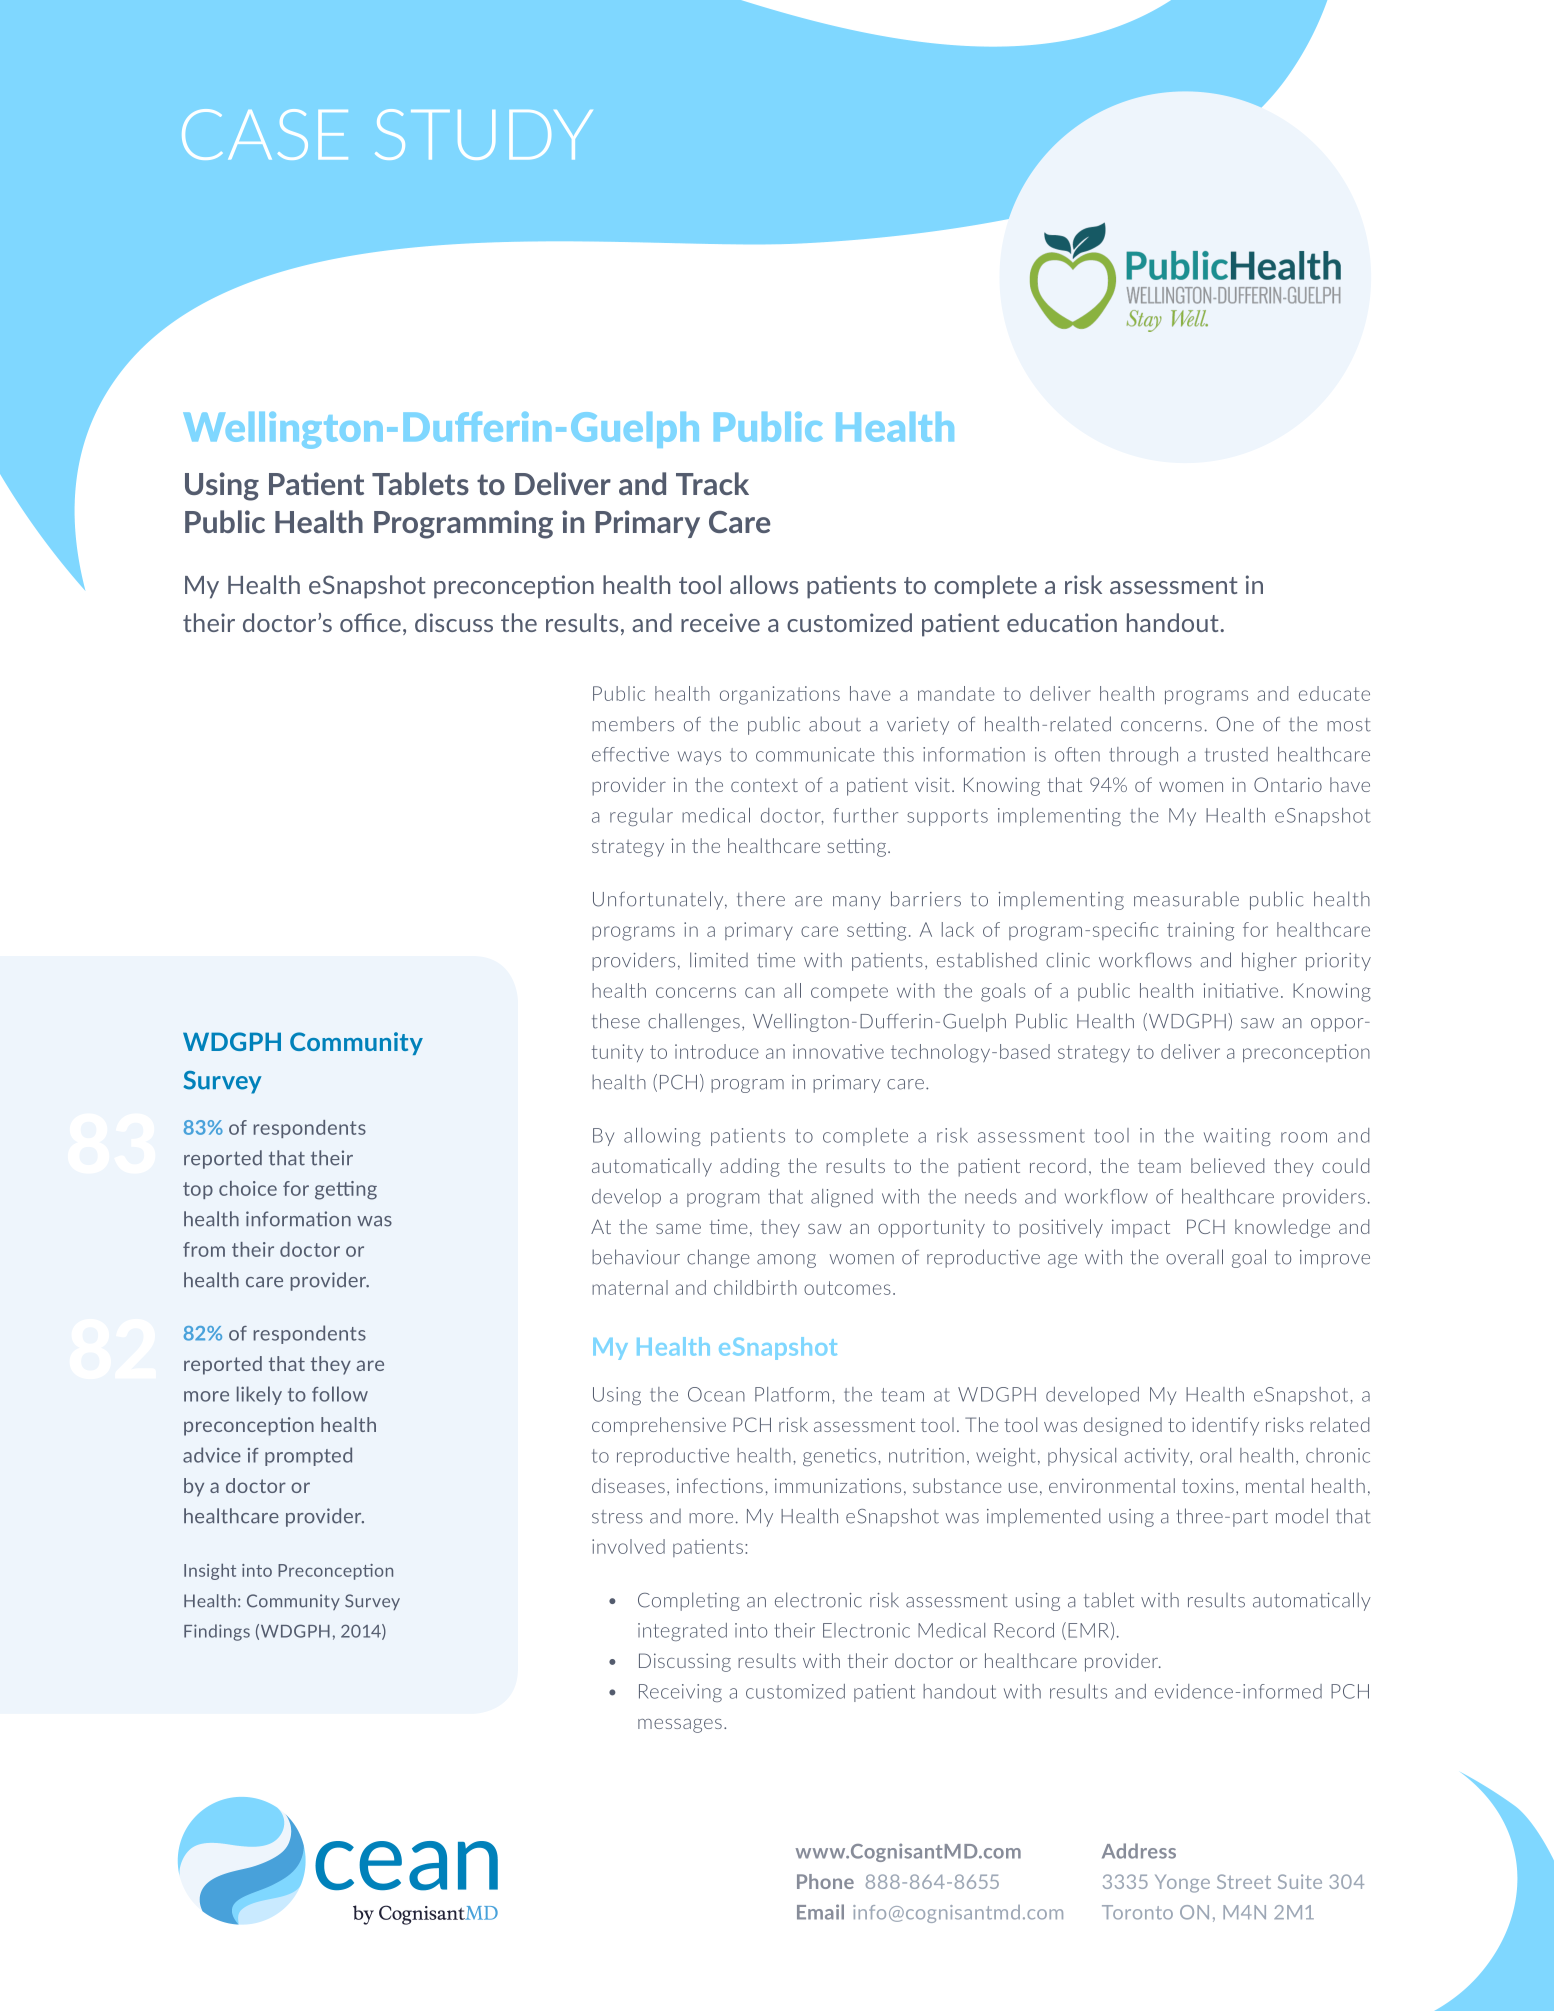  I want to click on oral, so click(1215, 1455).
